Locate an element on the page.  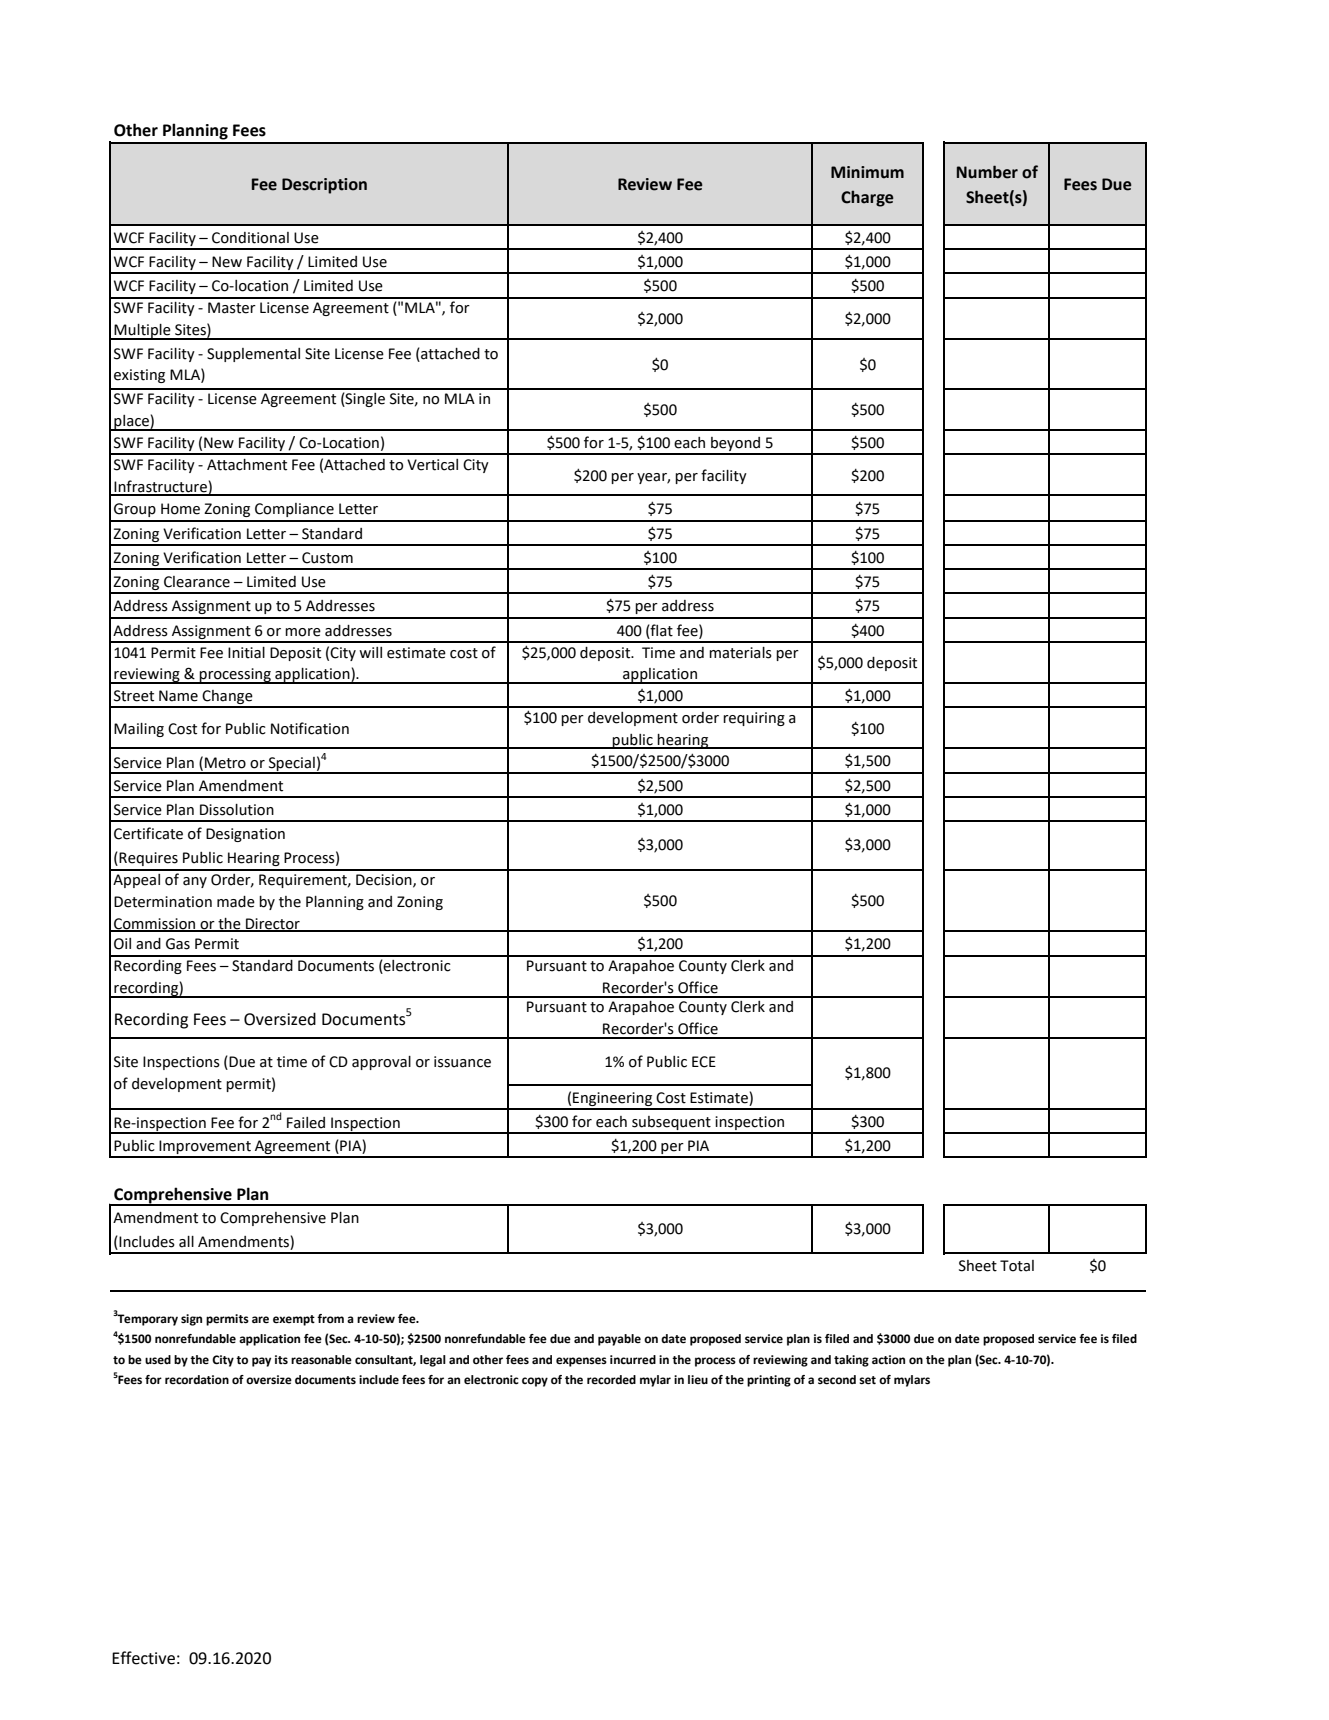
issuance is located at coordinates (462, 1062).
